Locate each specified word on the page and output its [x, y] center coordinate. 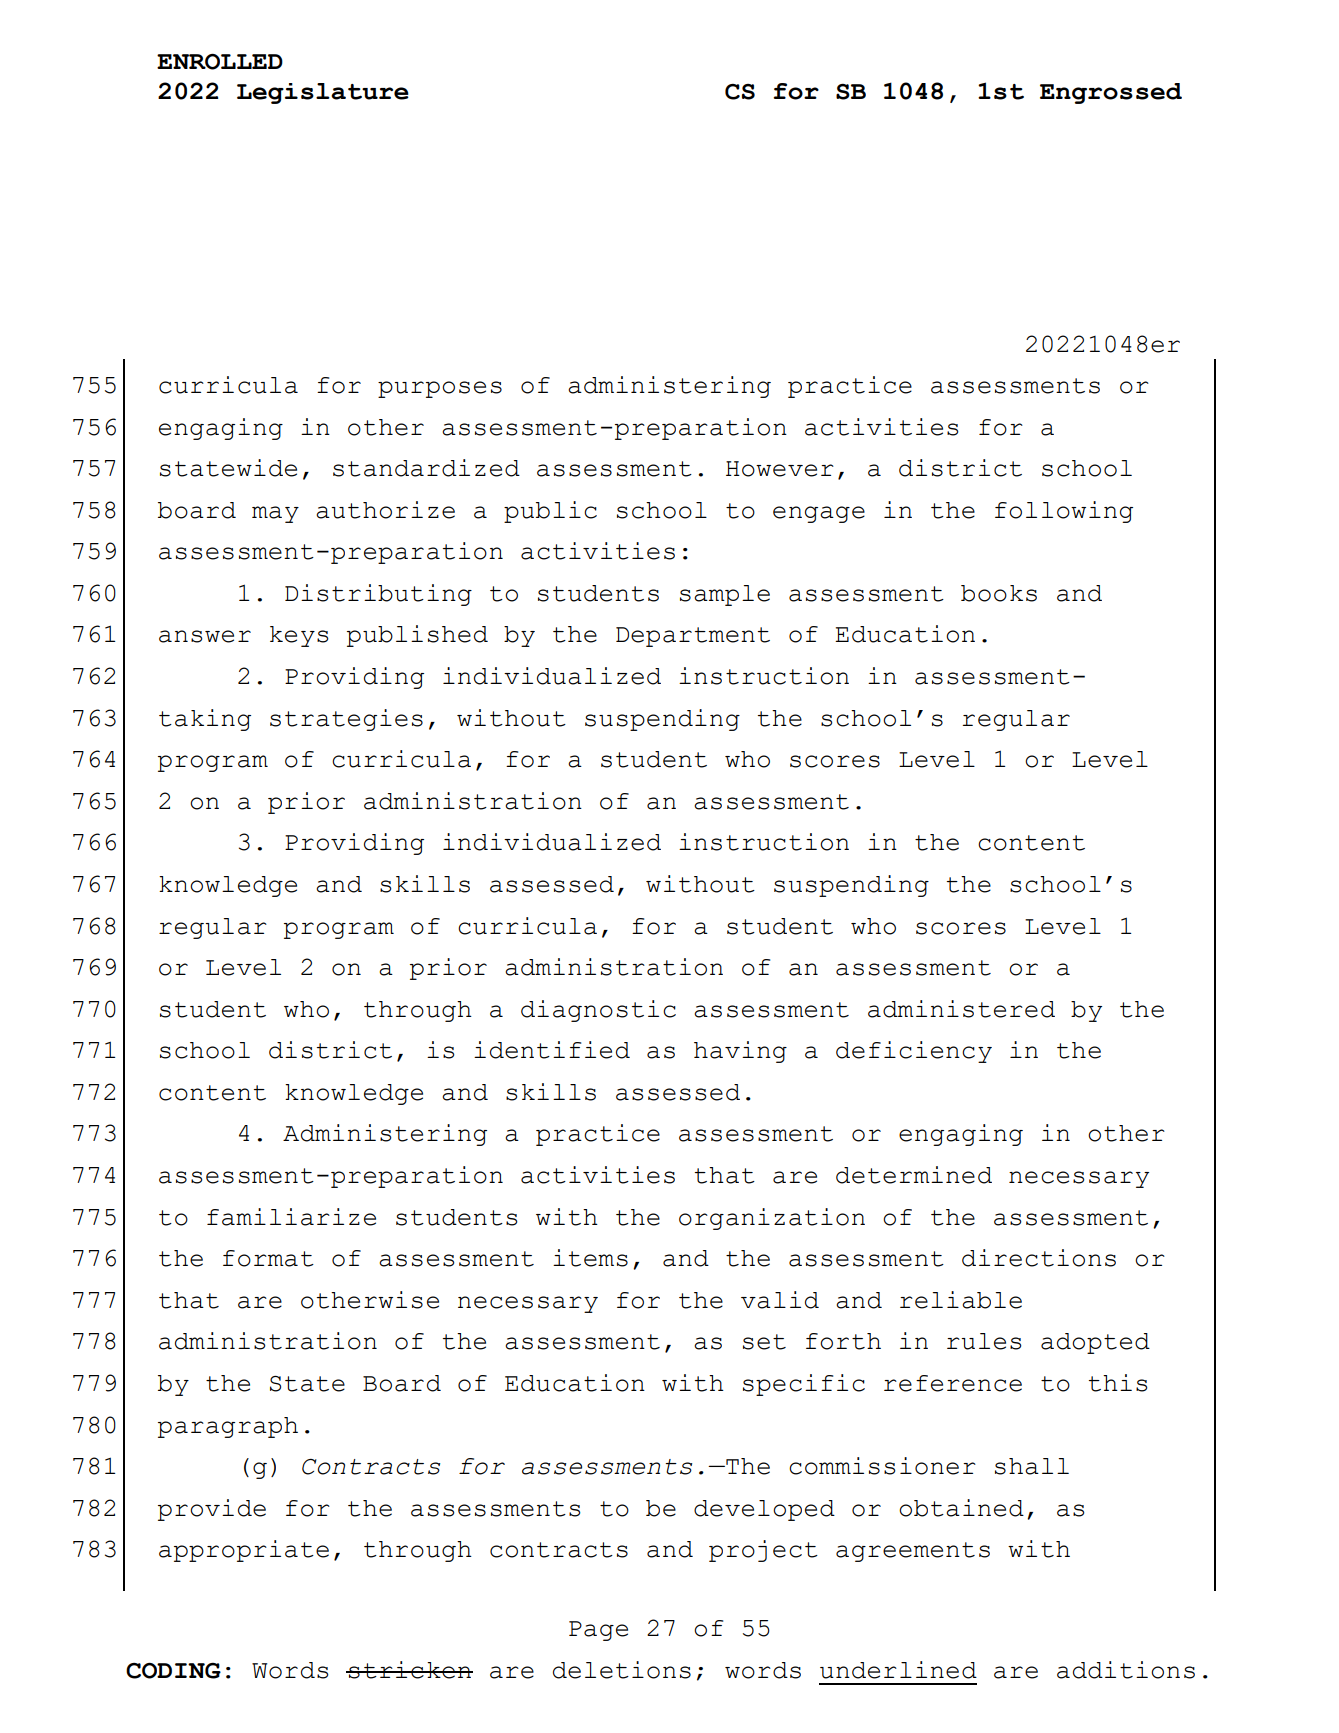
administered [961, 1009]
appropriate [244, 1551]
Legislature [323, 93]
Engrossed [1111, 93]
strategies [346, 720]
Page [598, 1631]
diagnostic [598, 1011]
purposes [440, 389]
